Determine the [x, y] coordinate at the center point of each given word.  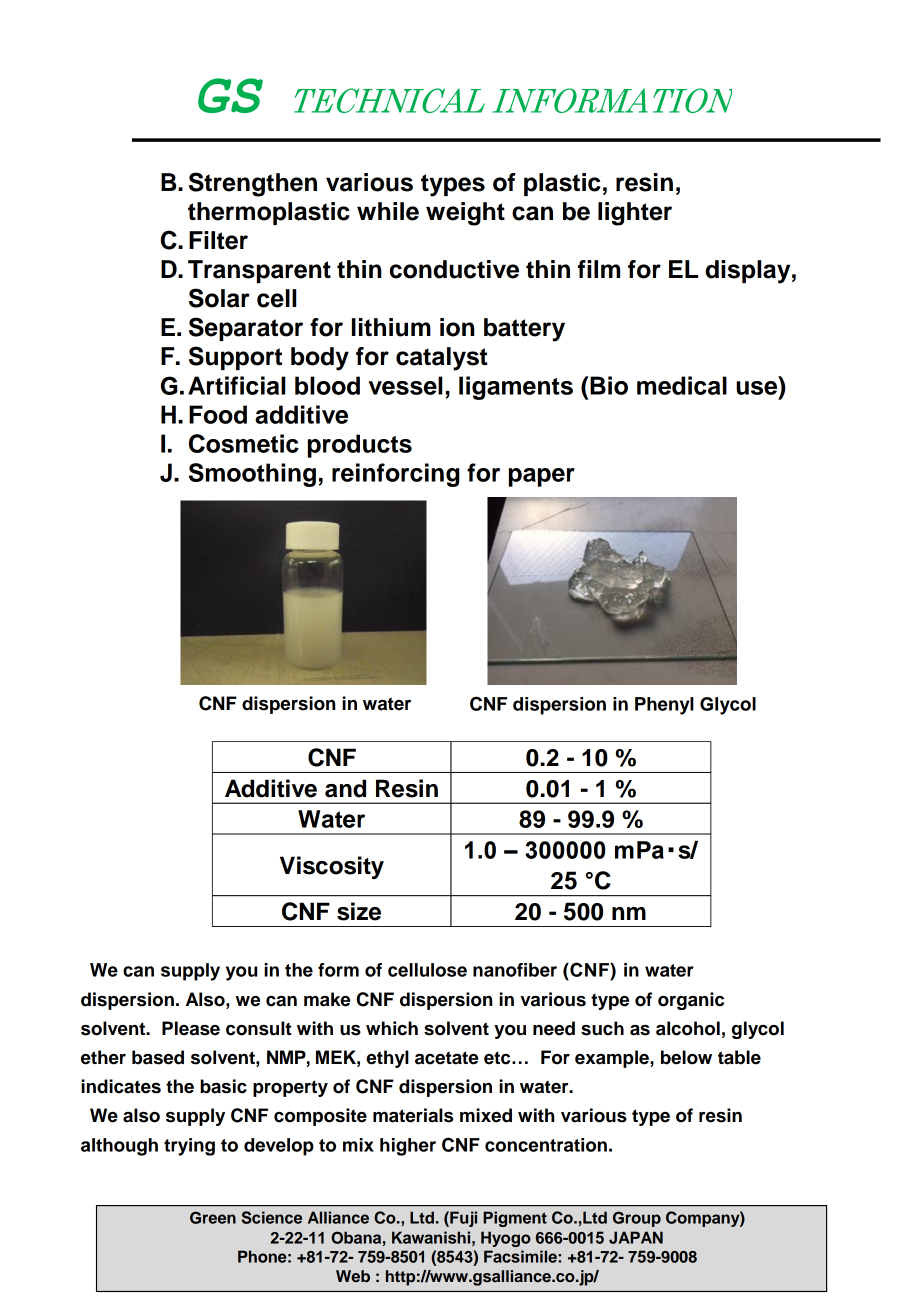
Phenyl [664, 706]
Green [213, 1217]
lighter [635, 214]
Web [353, 1276]
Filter [218, 240]
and [345, 788]
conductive [454, 269]
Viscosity [332, 867]
